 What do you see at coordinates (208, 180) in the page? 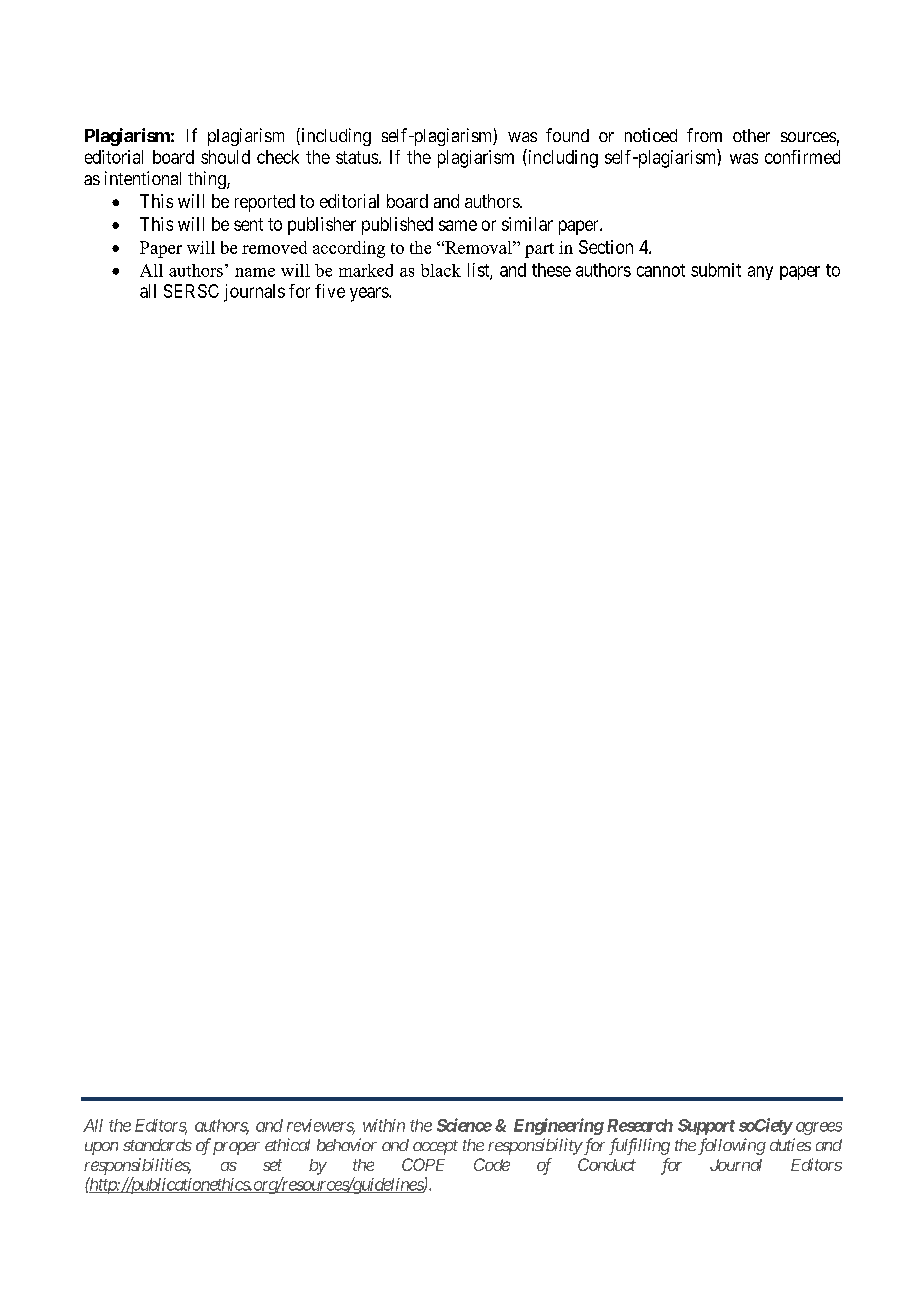
I see `thing` at bounding box center [208, 180].
